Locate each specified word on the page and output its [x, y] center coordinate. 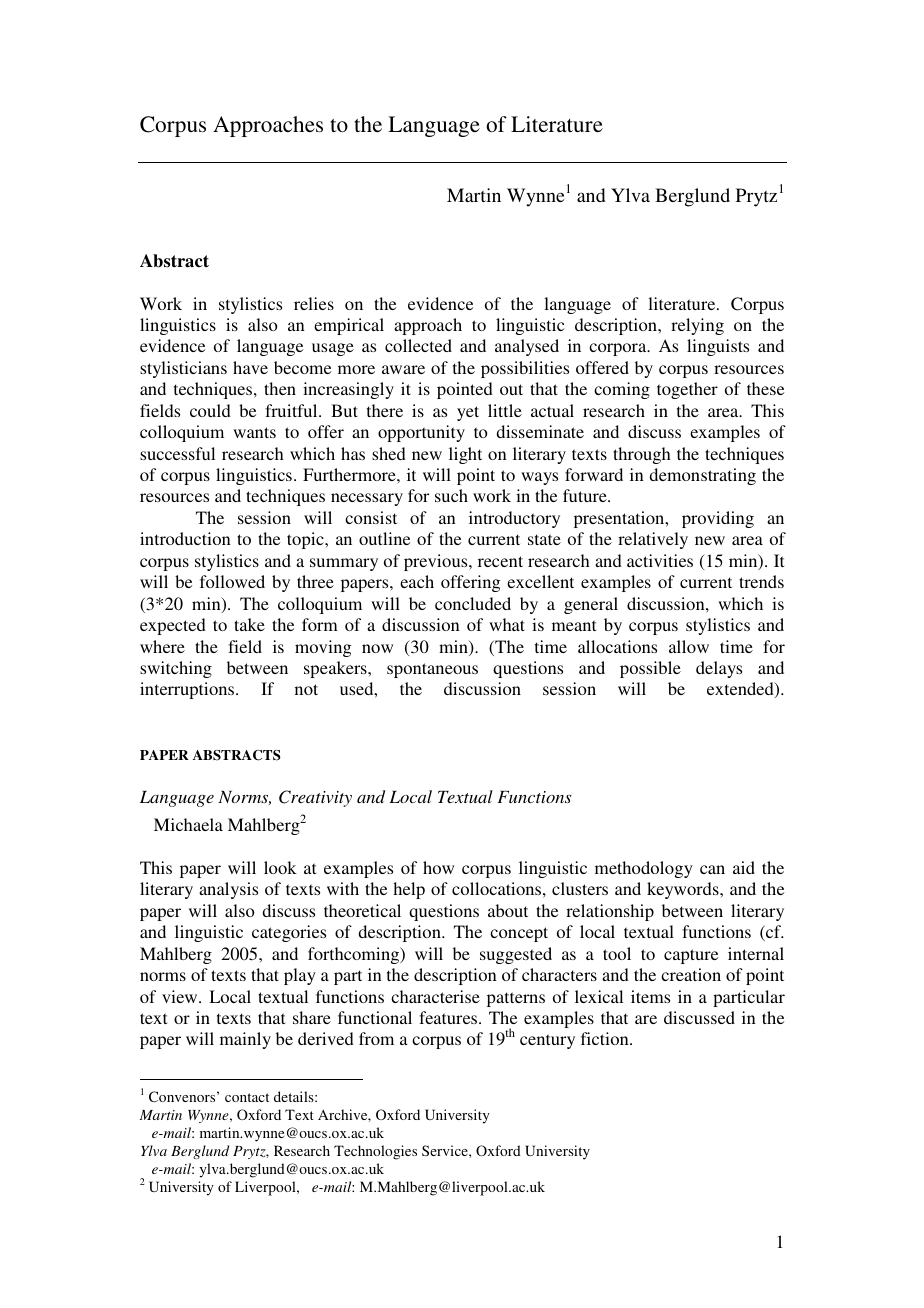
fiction [606, 1038]
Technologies [375, 1152]
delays [719, 669]
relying [697, 326]
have [250, 367]
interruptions [188, 690]
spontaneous [432, 670]
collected [418, 345]
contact [247, 1097]
